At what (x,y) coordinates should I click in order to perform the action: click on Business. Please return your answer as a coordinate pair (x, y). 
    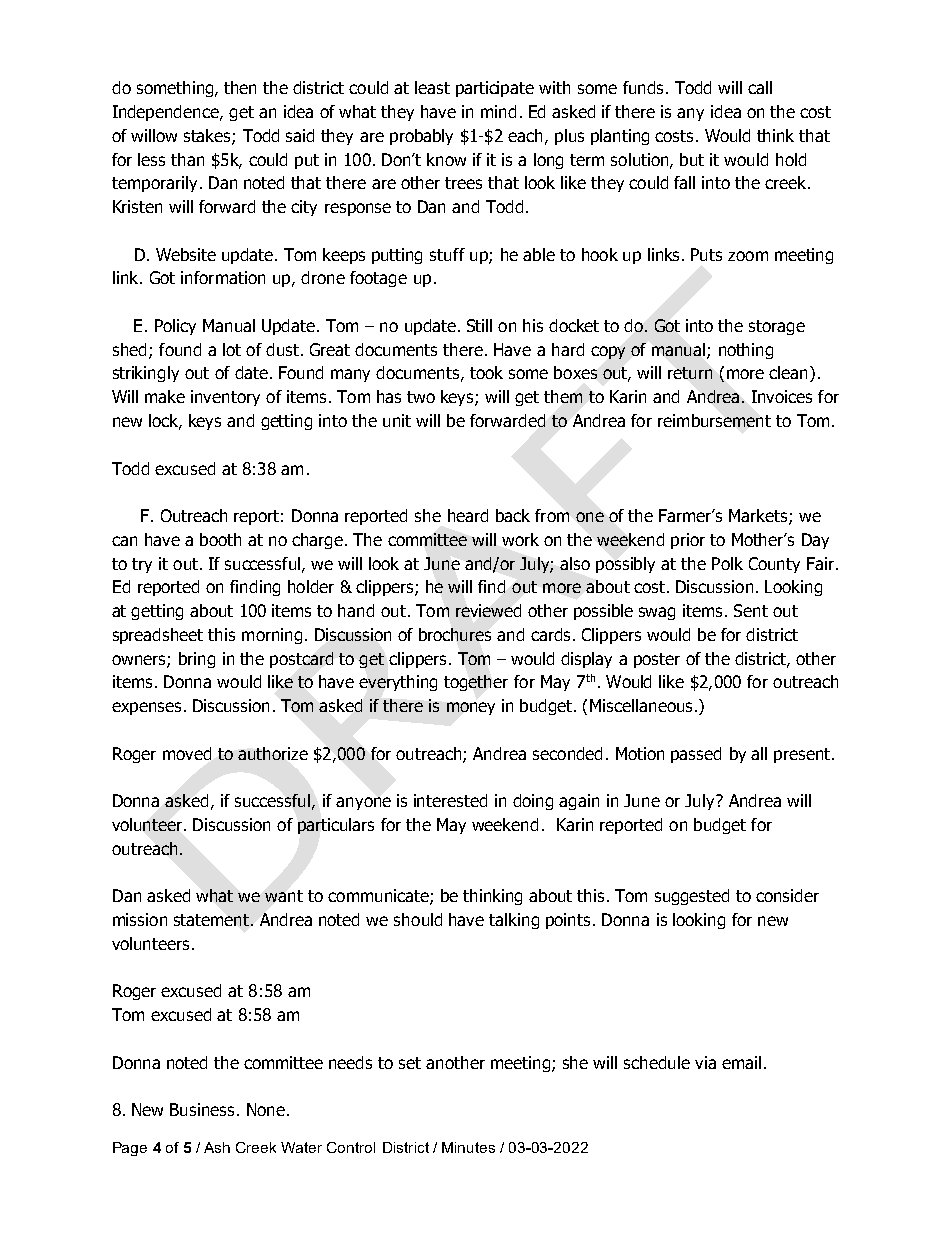
    Looking at the image, I should click on (202, 1109).
